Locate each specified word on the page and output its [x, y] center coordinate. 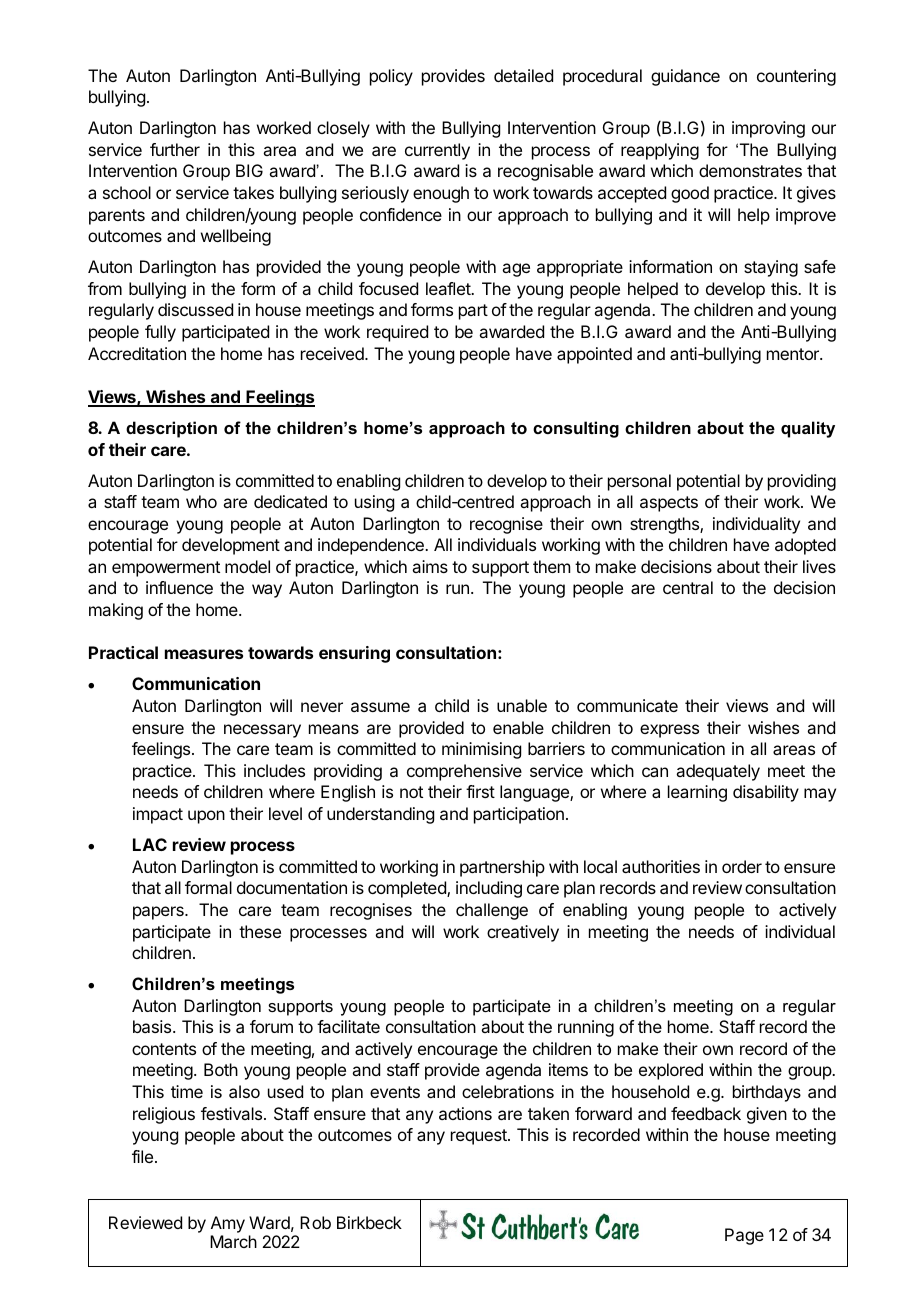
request [480, 1137]
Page [744, 1236]
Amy [228, 1224]
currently [437, 151]
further [175, 149]
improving [768, 129]
